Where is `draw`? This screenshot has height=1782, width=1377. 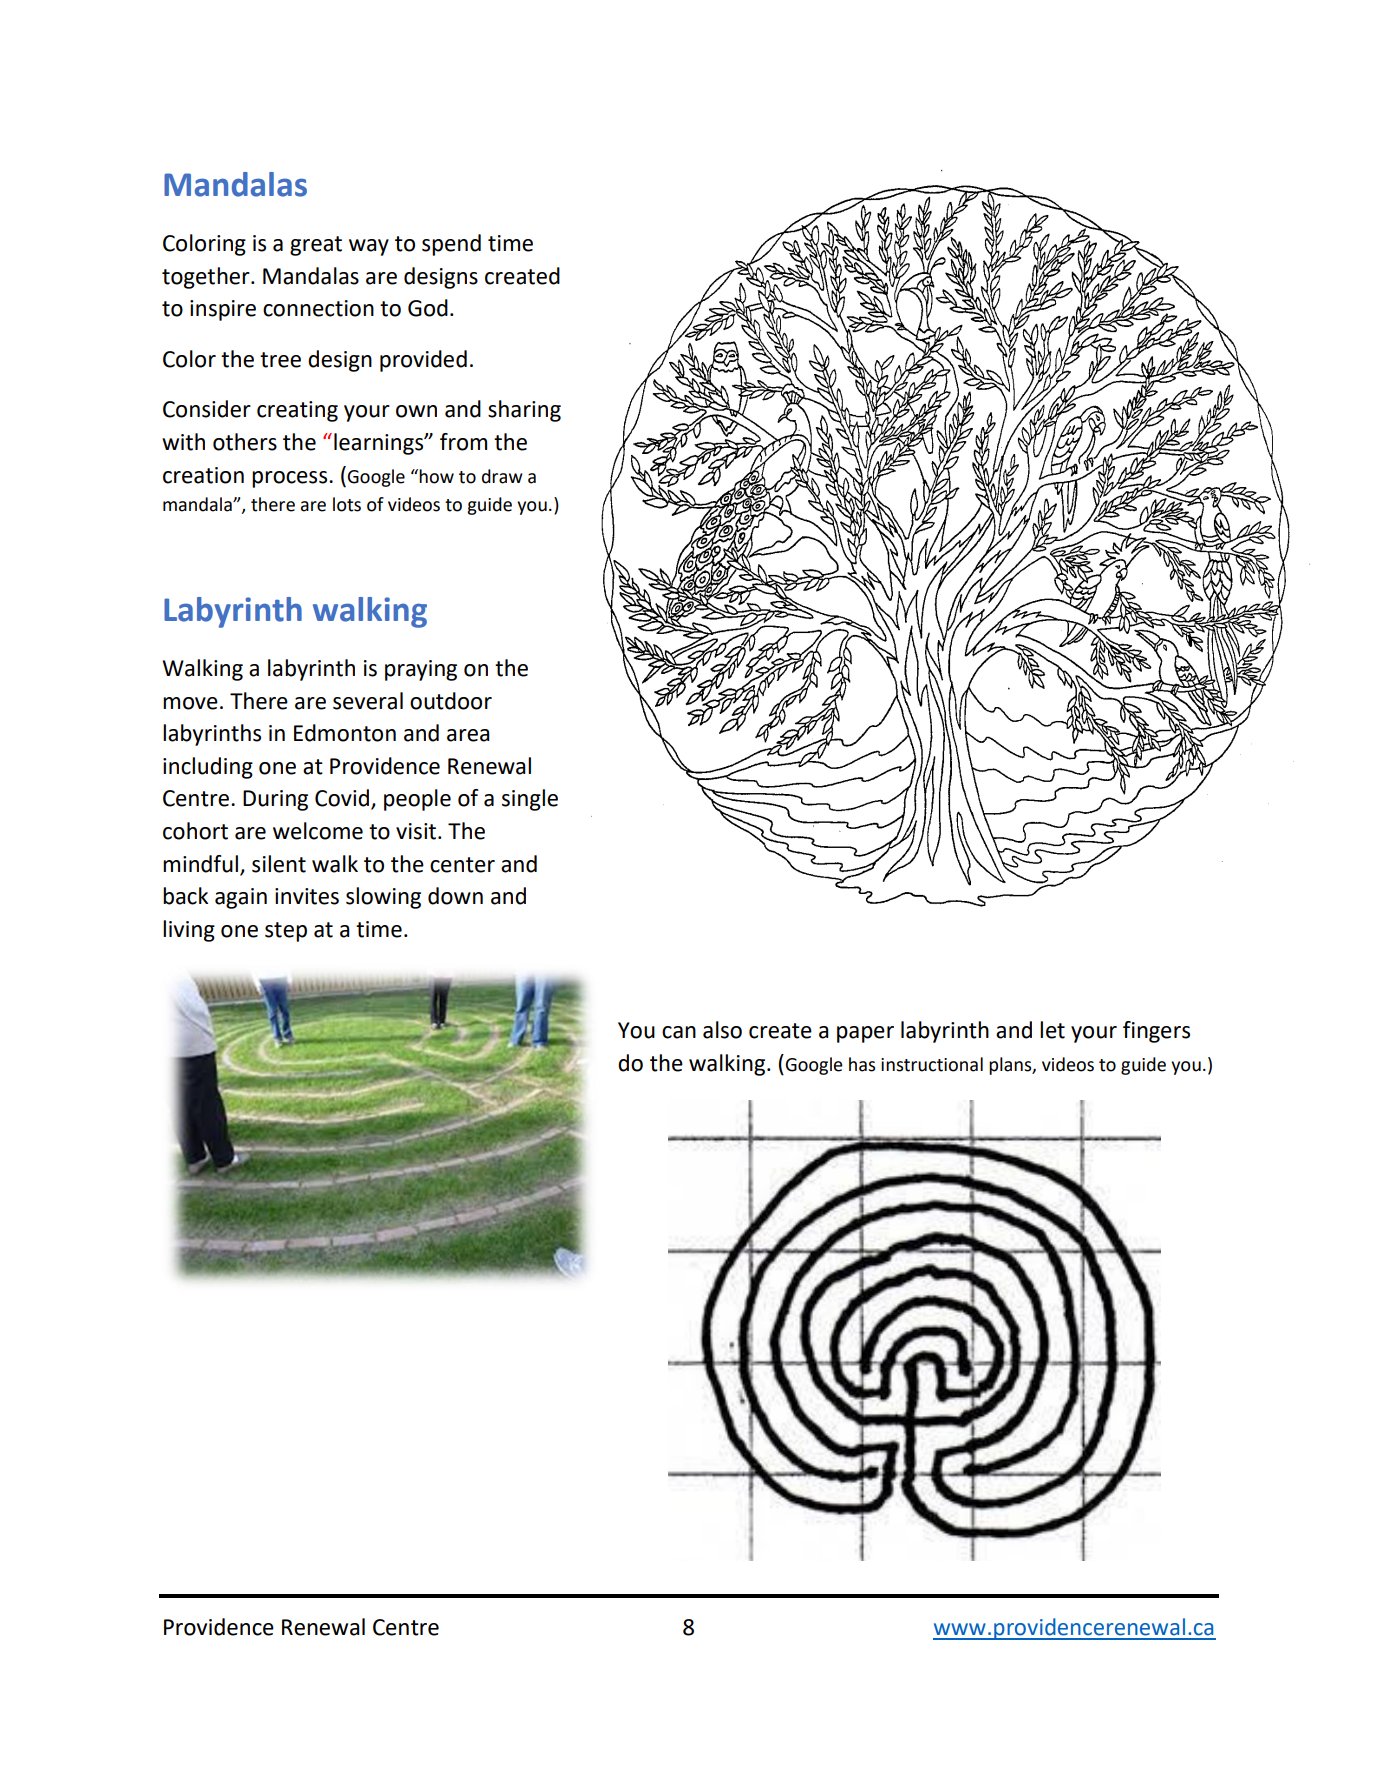 draw is located at coordinates (502, 476).
